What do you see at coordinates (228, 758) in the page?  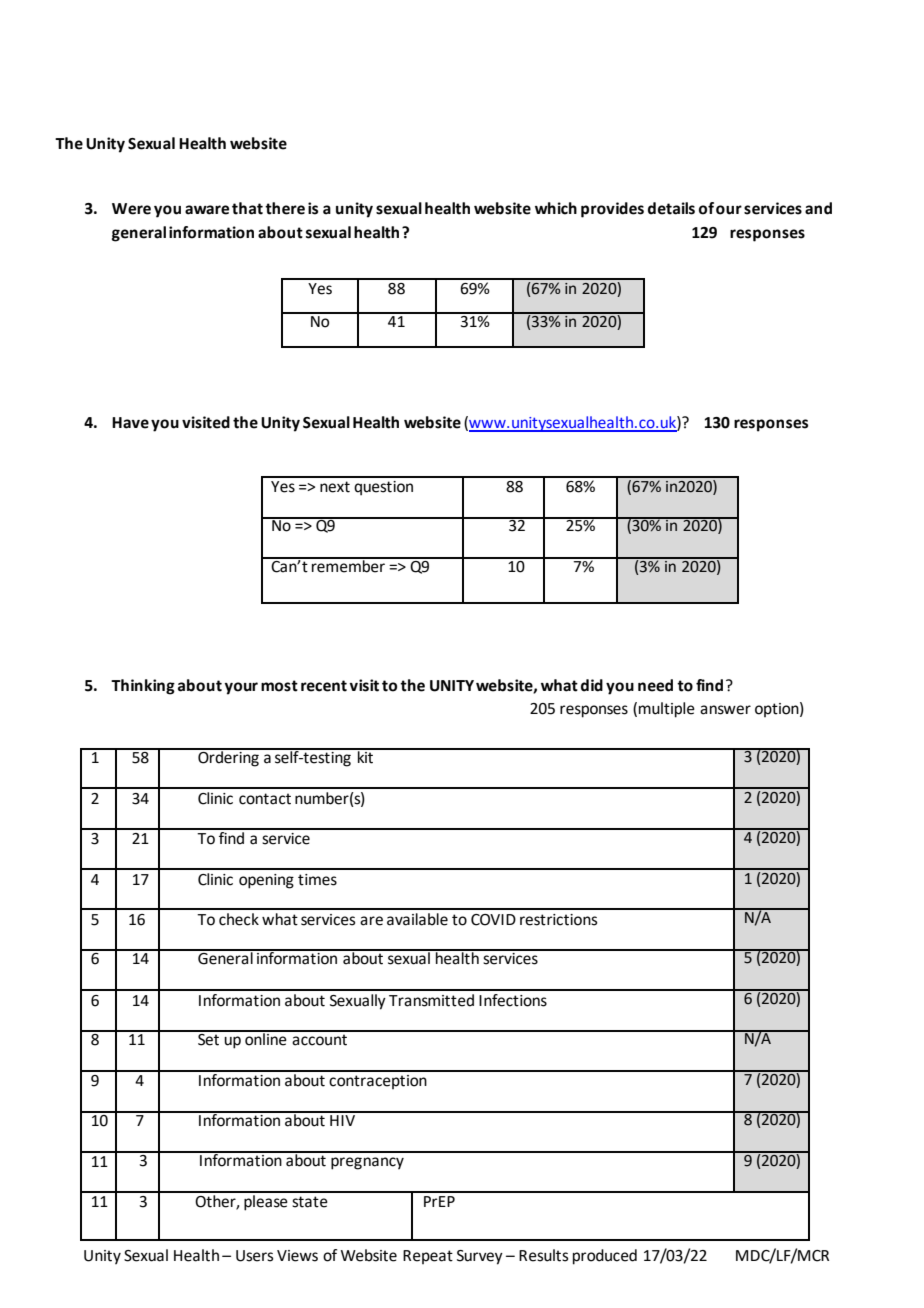 I see `Ordering` at bounding box center [228, 758].
